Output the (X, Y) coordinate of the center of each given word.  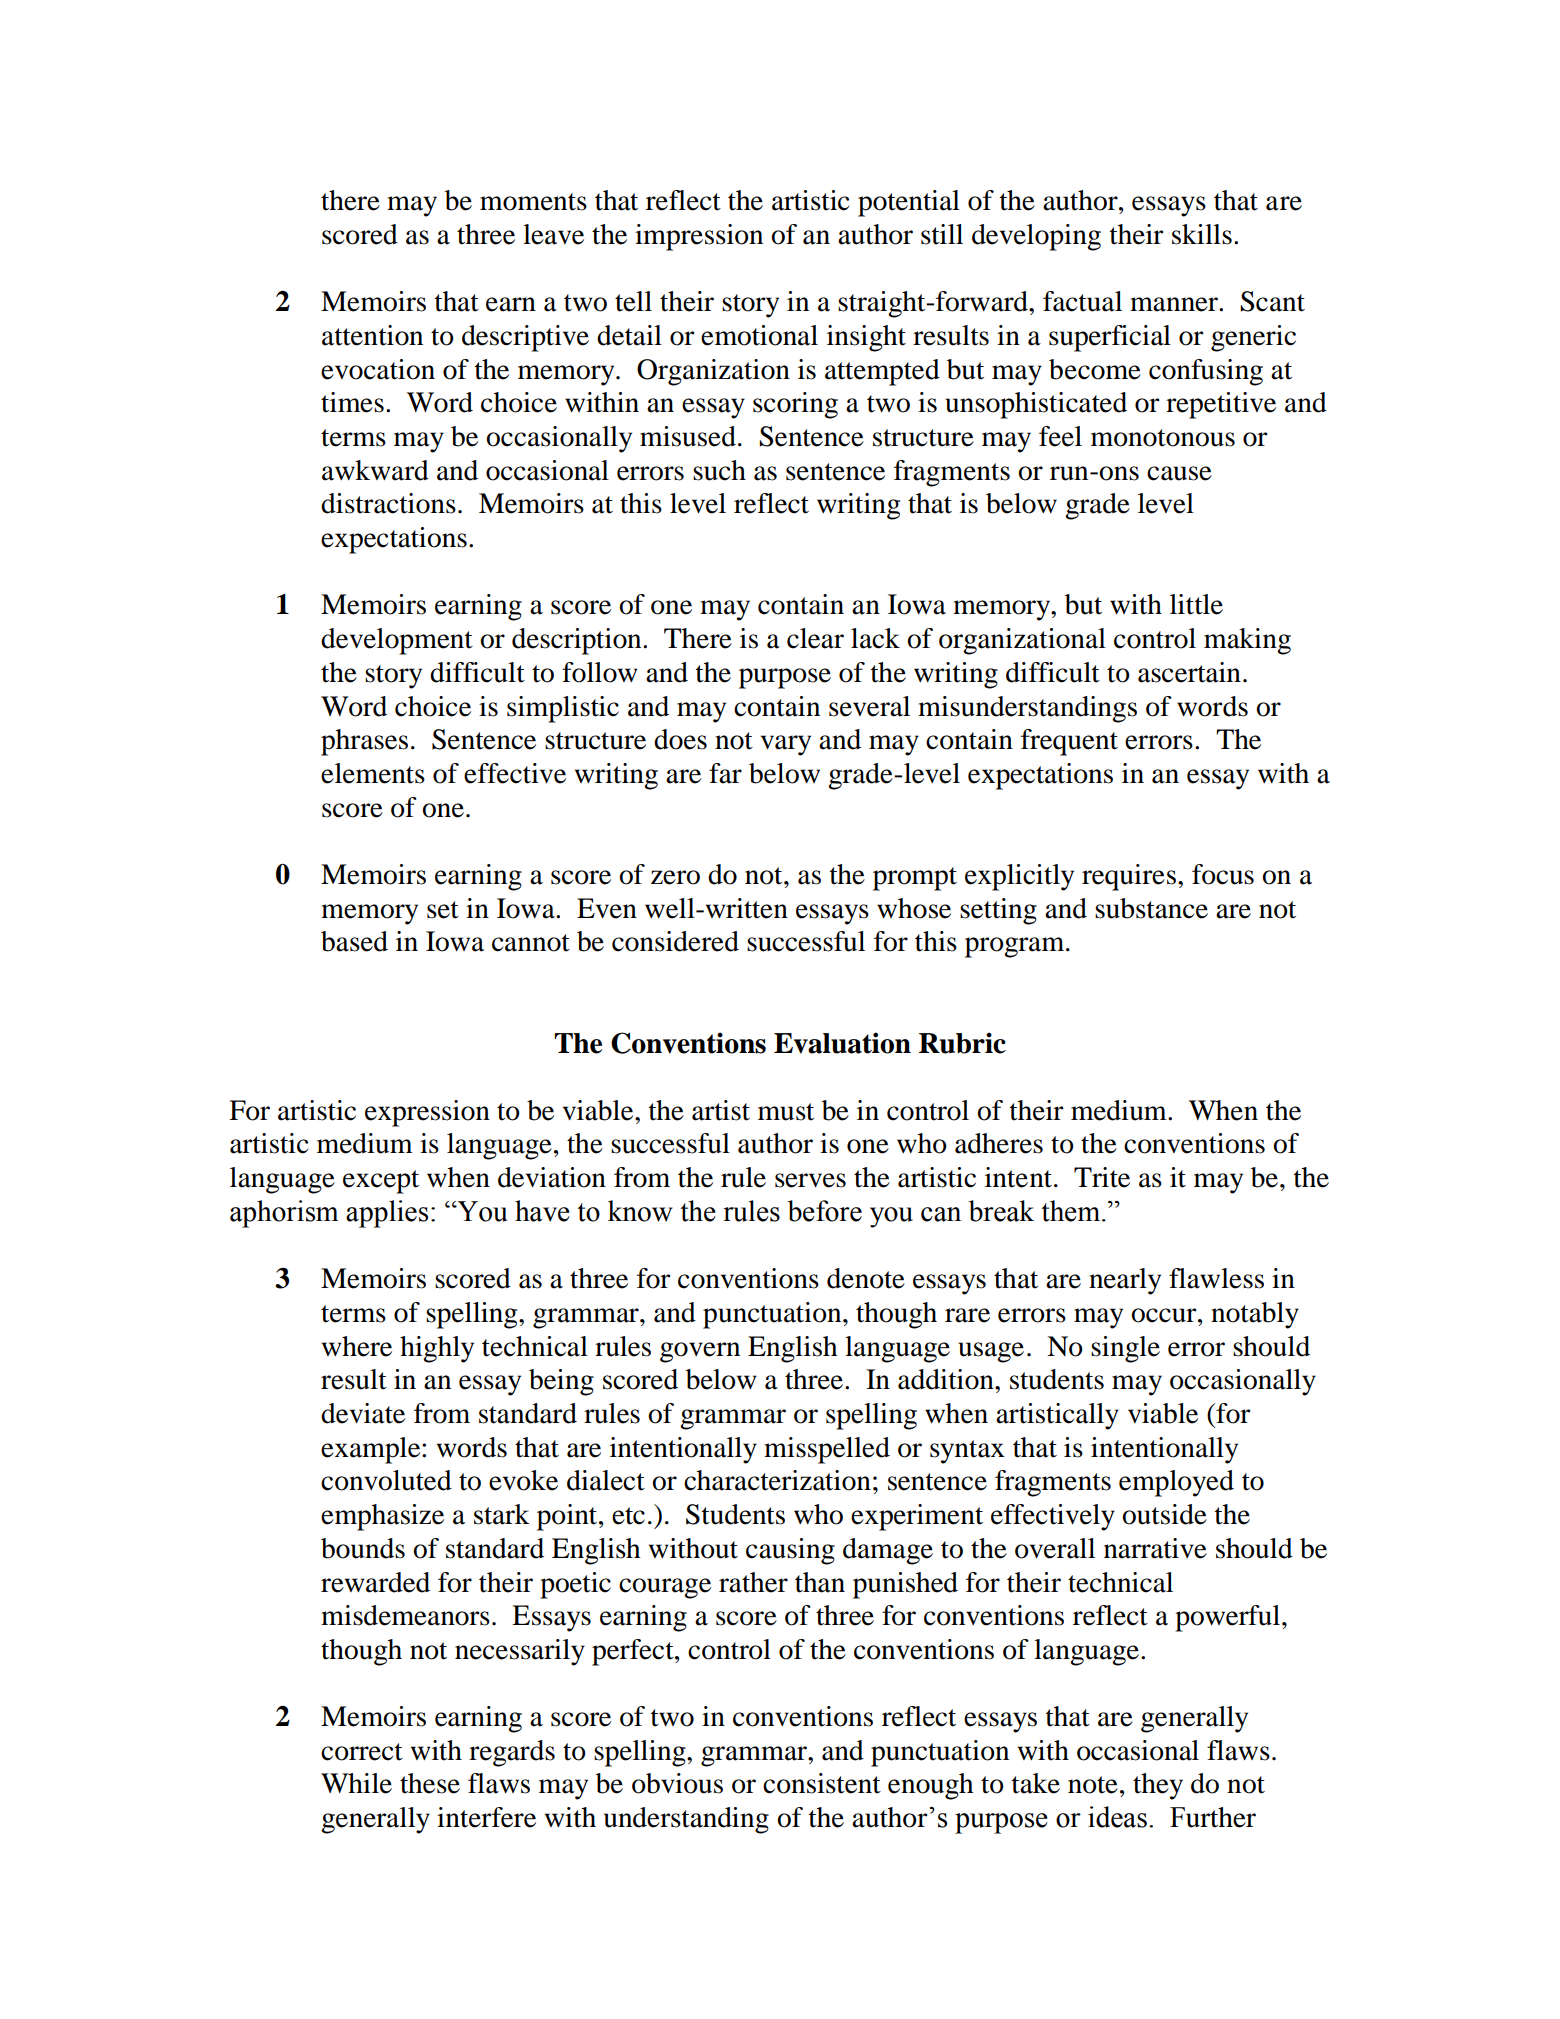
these (430, 1783)
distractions (388, 503)
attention (372, 335)
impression (699, 237)
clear (815, 638)
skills (1202, 234)
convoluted (386, 1480)
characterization (777, 1480)
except (381, 1182)
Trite (1102, 1177)
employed (1176, 1483)
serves (810, 1180)
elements (373, 773)
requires (1130, 877)
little (1196, 604)
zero (675, 877)
